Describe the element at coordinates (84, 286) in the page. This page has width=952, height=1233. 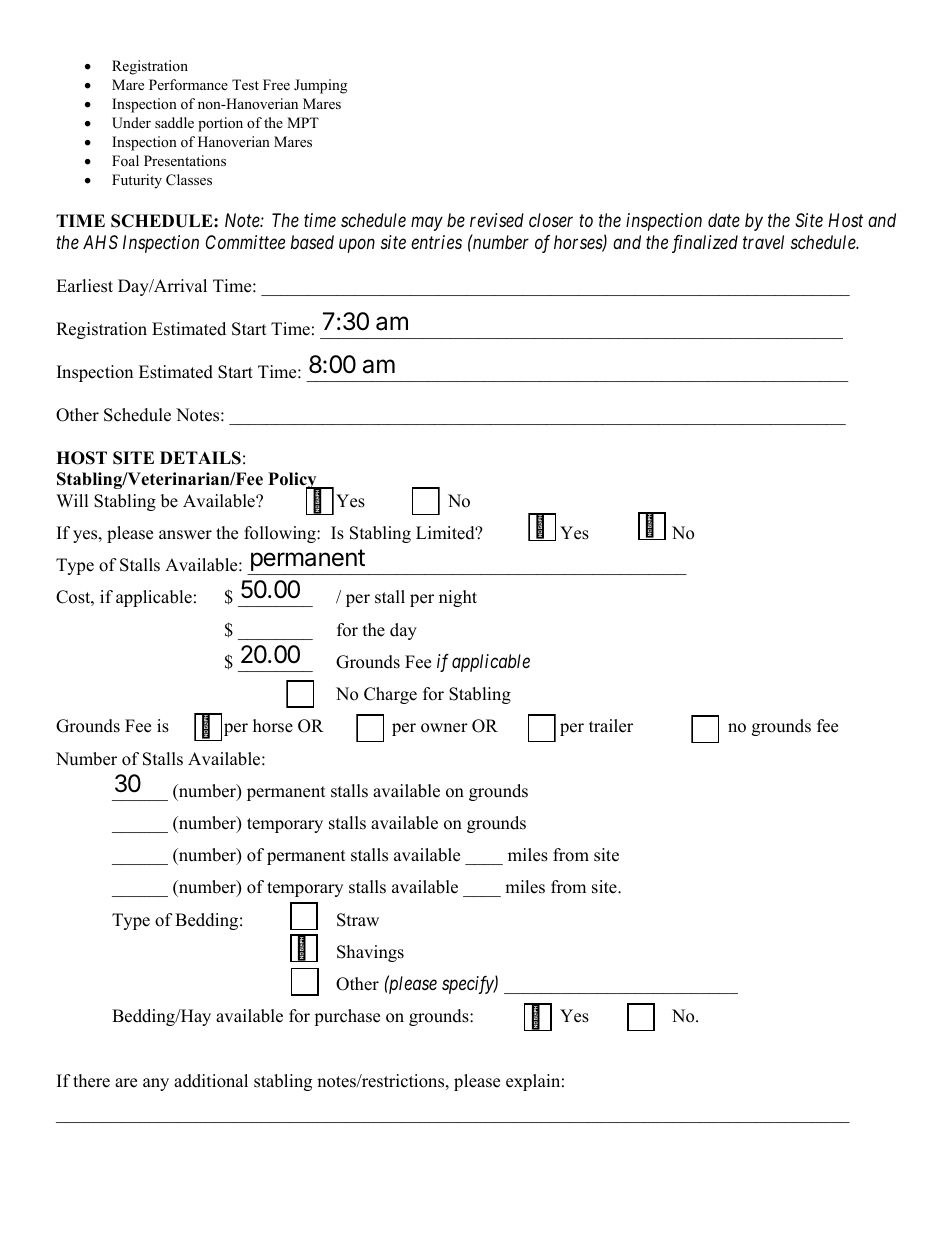
I see `Earliest` at that location.
